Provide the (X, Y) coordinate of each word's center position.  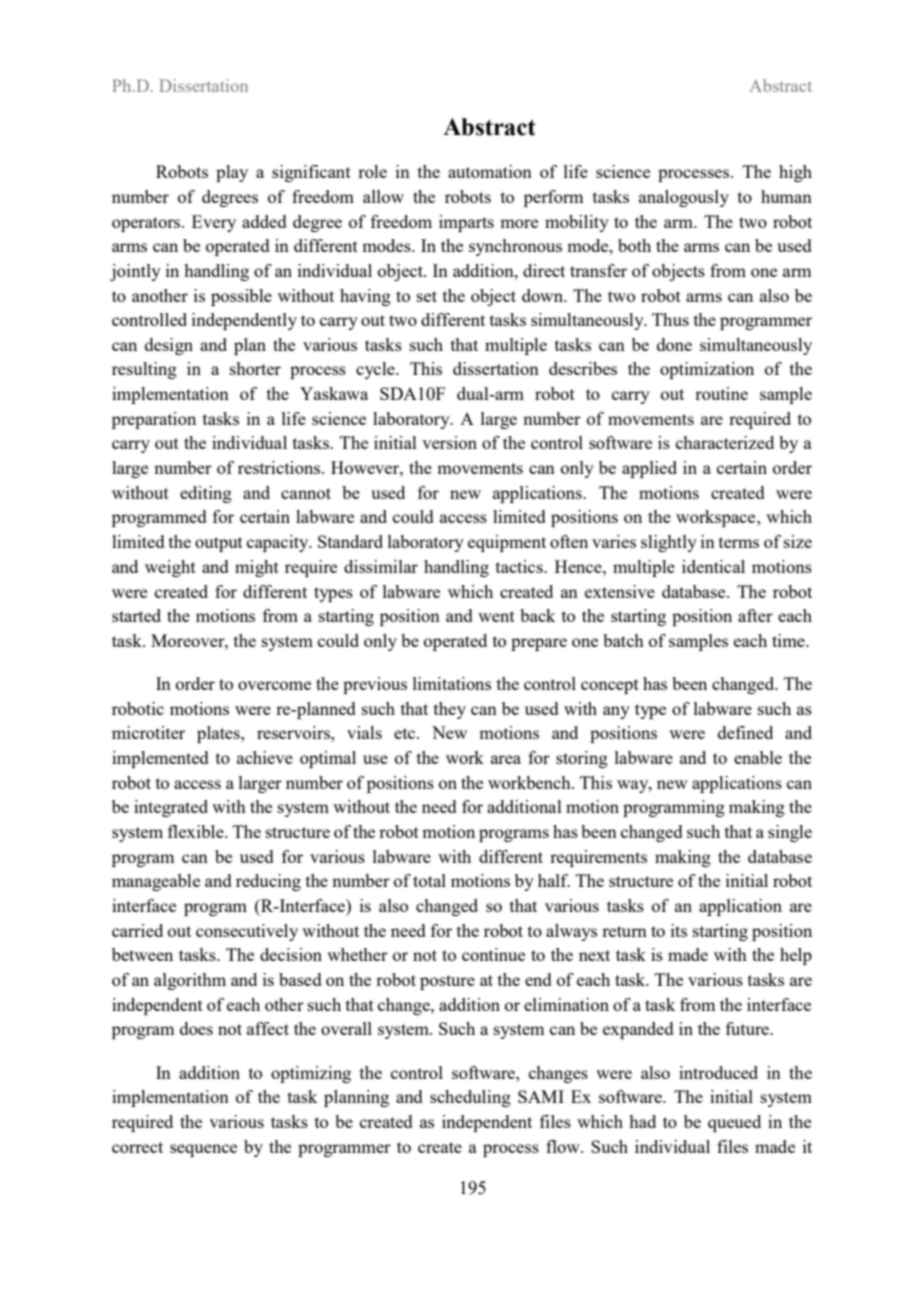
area (506, 759)
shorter (255, 368)
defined (745, 732)
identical (713, 566)
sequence (203, 1150)
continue (493, 954)
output (219, 544)
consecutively (247, 932)
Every (214, 223)
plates (219, 734)
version (449, 442)
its (679, 930)
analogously (684, 198)
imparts (466, 223)
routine (721, 393)
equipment (507, 543)
